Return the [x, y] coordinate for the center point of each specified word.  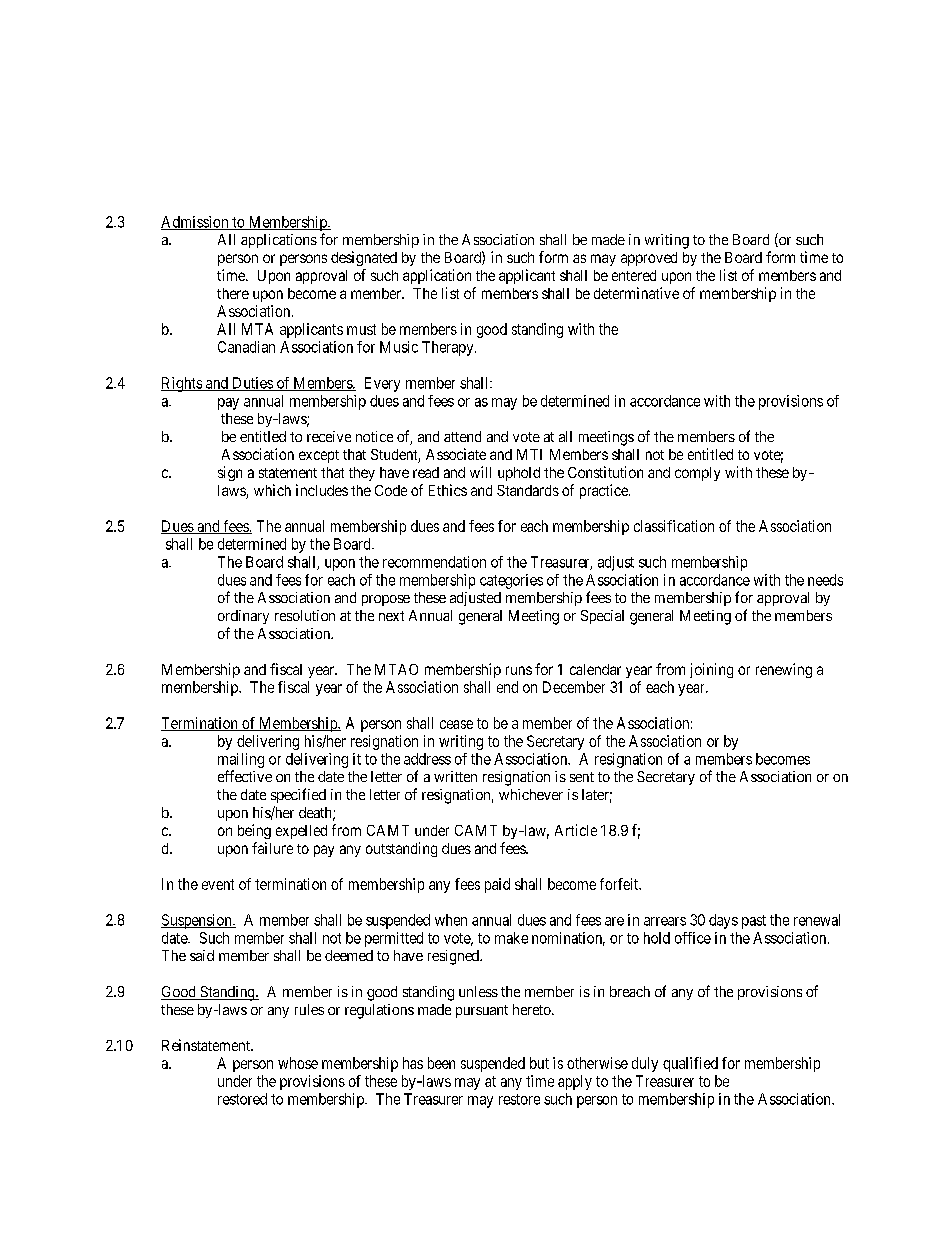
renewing [784, 670]
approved [649, 259]
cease [456, 724]
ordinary [243, 617]
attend [462, 436]
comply [697, 474]
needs [825, 580]
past [754, 922]
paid [497, 885]
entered [634, 275]
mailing [241, 760]
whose [298, 1063]
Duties [252, 384]
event [218, 884]
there [233, 293]
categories [511, 581]
